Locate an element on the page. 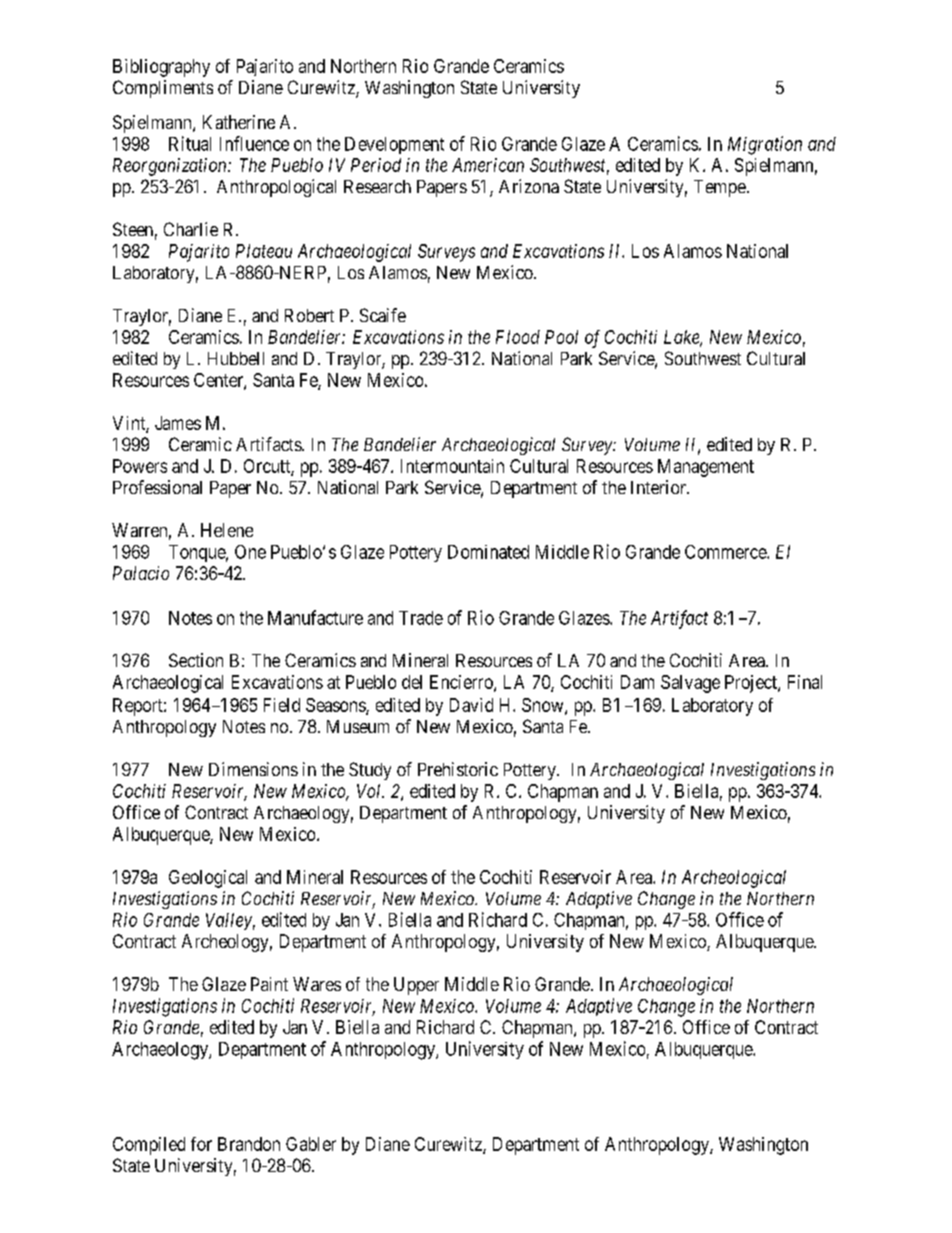 The image size is (952, 1233). Migration is located at coordinates (765, 145).
